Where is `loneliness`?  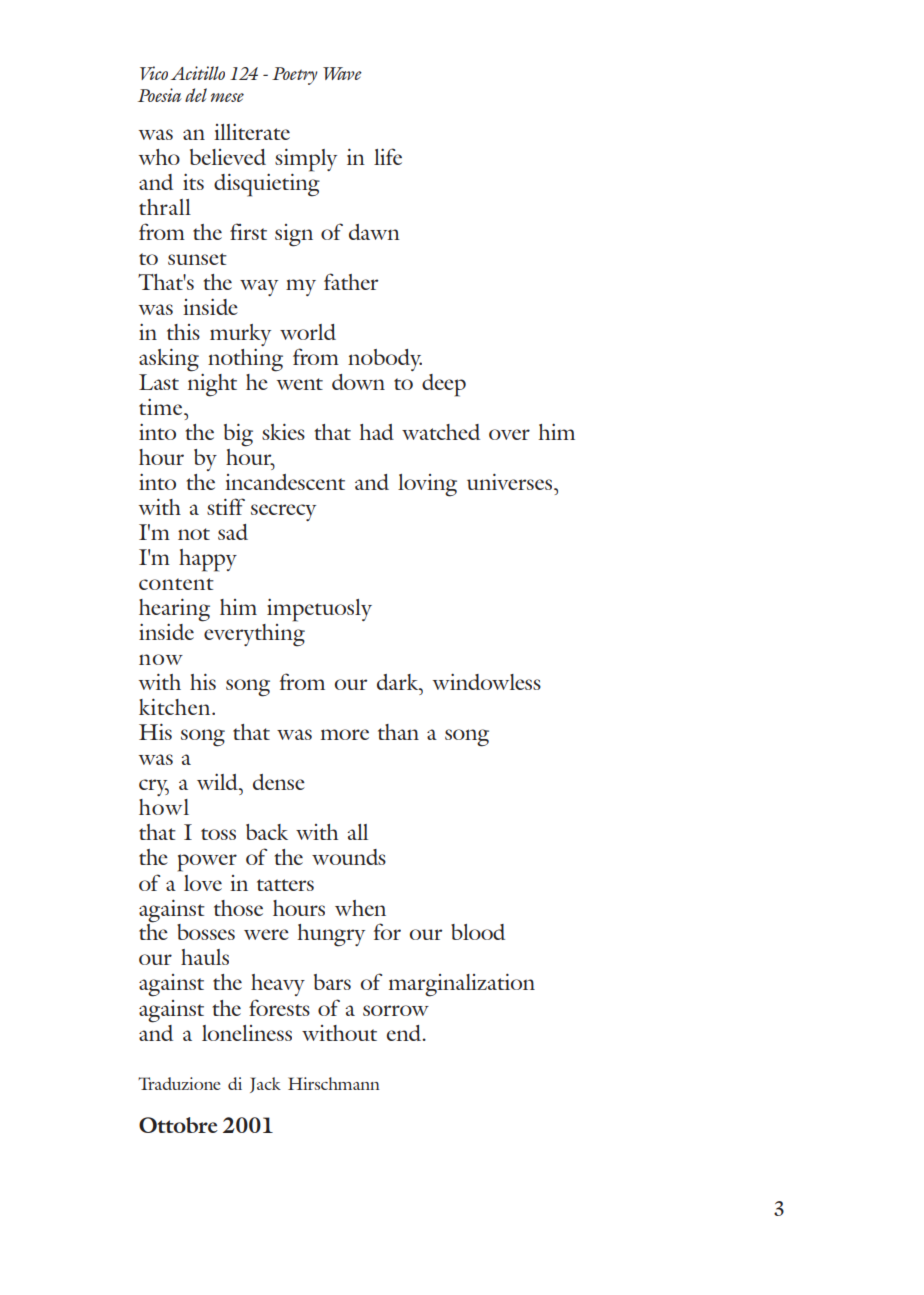 loneliness is located at coordinates (247, 1033).
